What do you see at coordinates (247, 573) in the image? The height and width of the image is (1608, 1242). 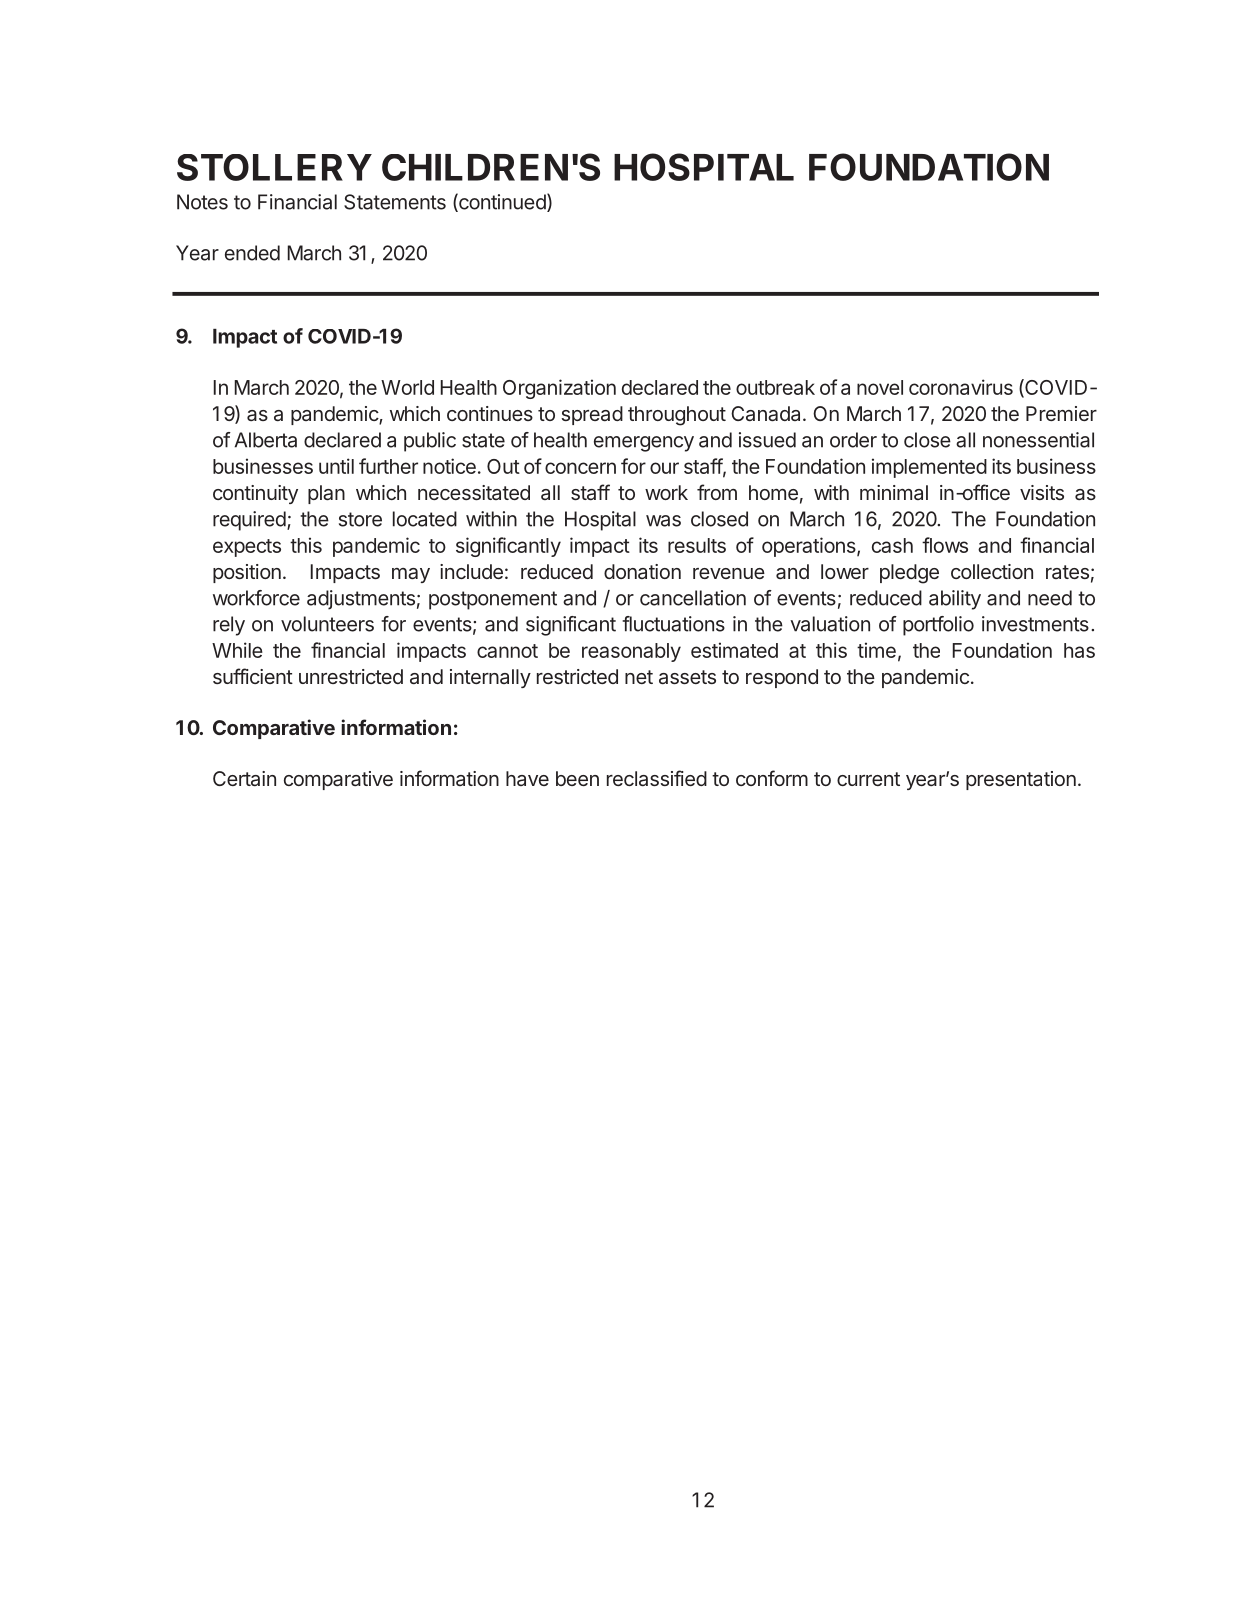 I see `position` at bounding box center [247, 573].
